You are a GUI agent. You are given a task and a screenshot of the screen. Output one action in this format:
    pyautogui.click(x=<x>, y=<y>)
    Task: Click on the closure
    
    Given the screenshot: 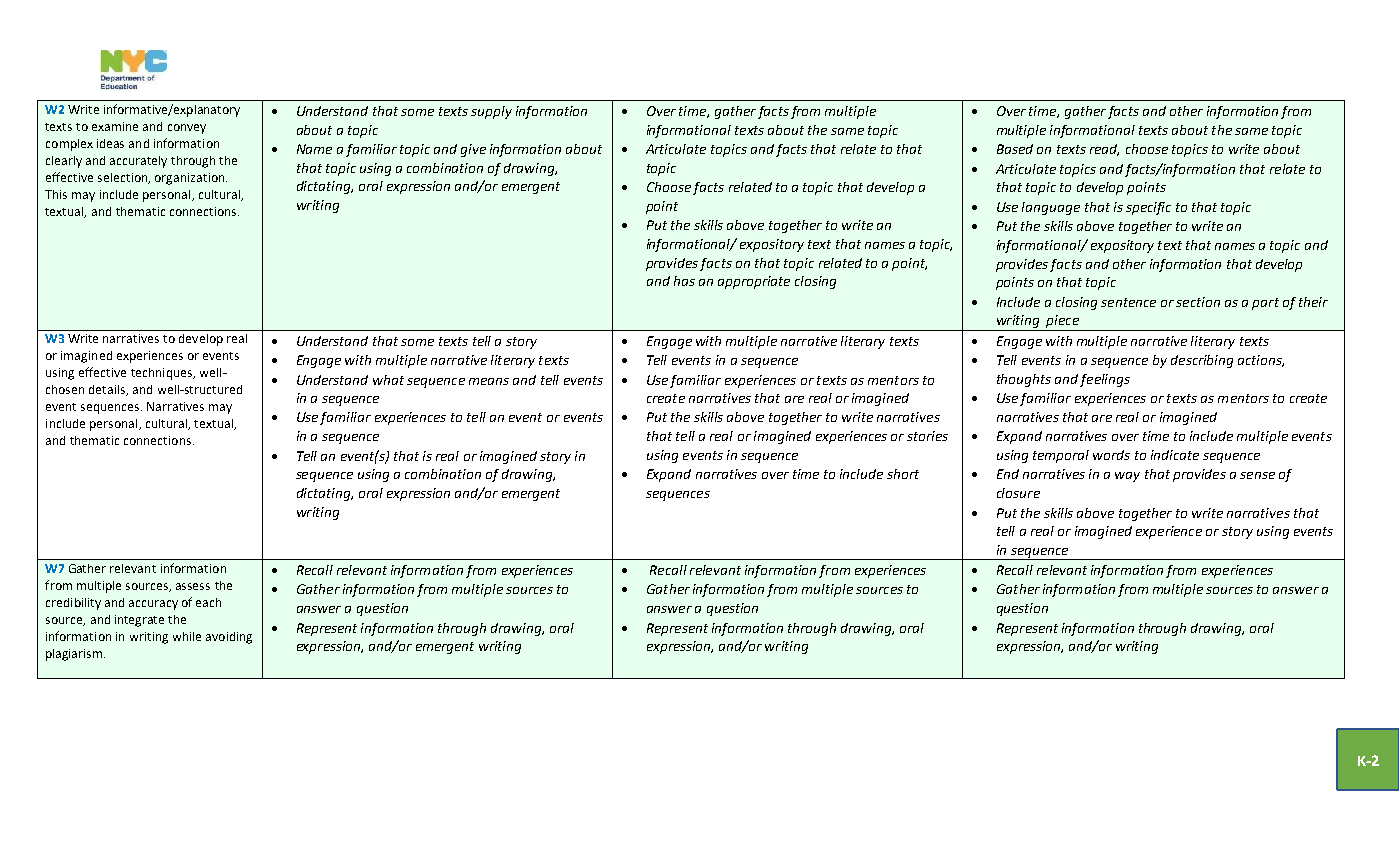 What is the action you would take?
    pyautogui.click(x=1018, y=493)
